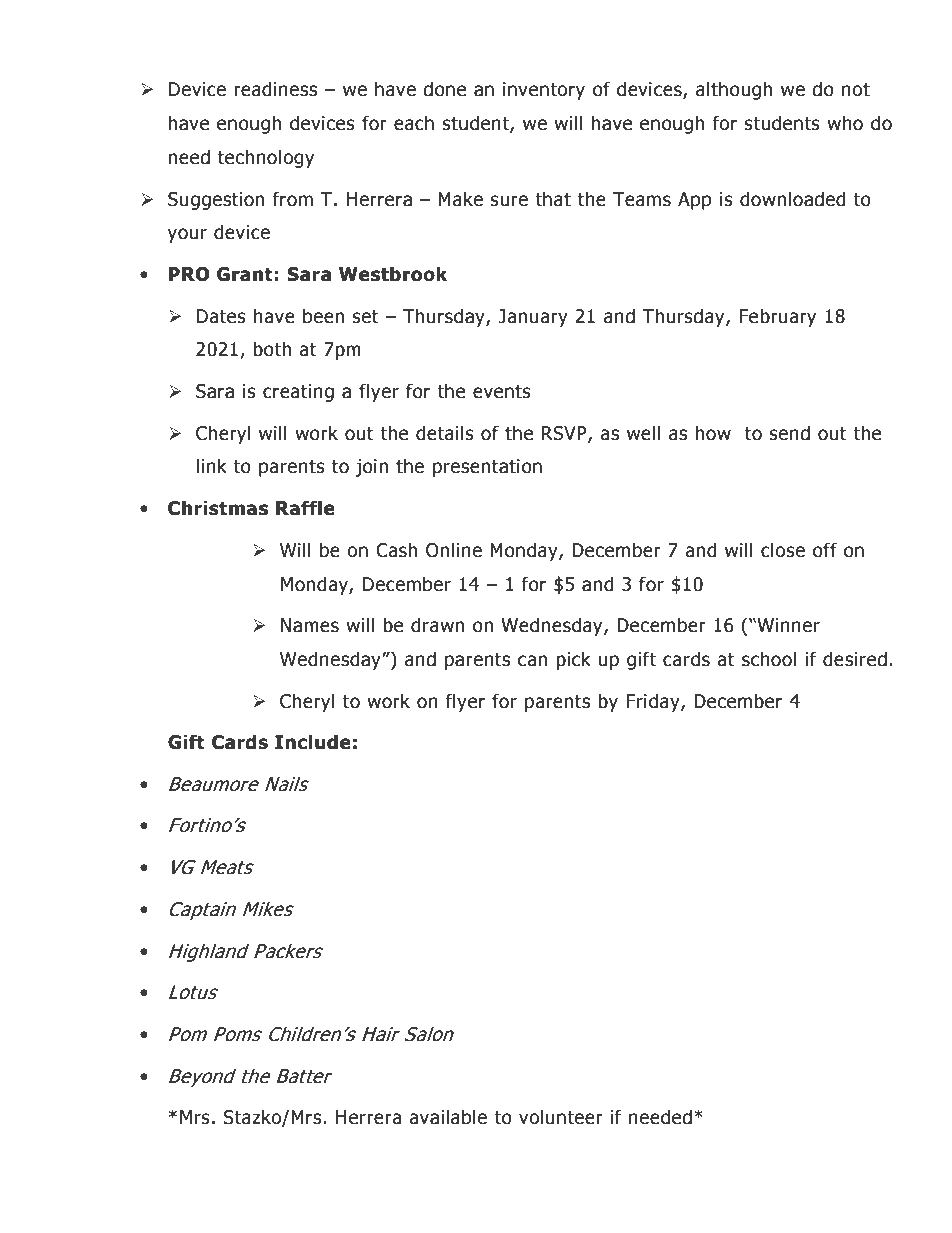 The image size is (952, 1233). Describe the element at coordinates (544, 91) in the screenshot. I see `inventory` at that location.
